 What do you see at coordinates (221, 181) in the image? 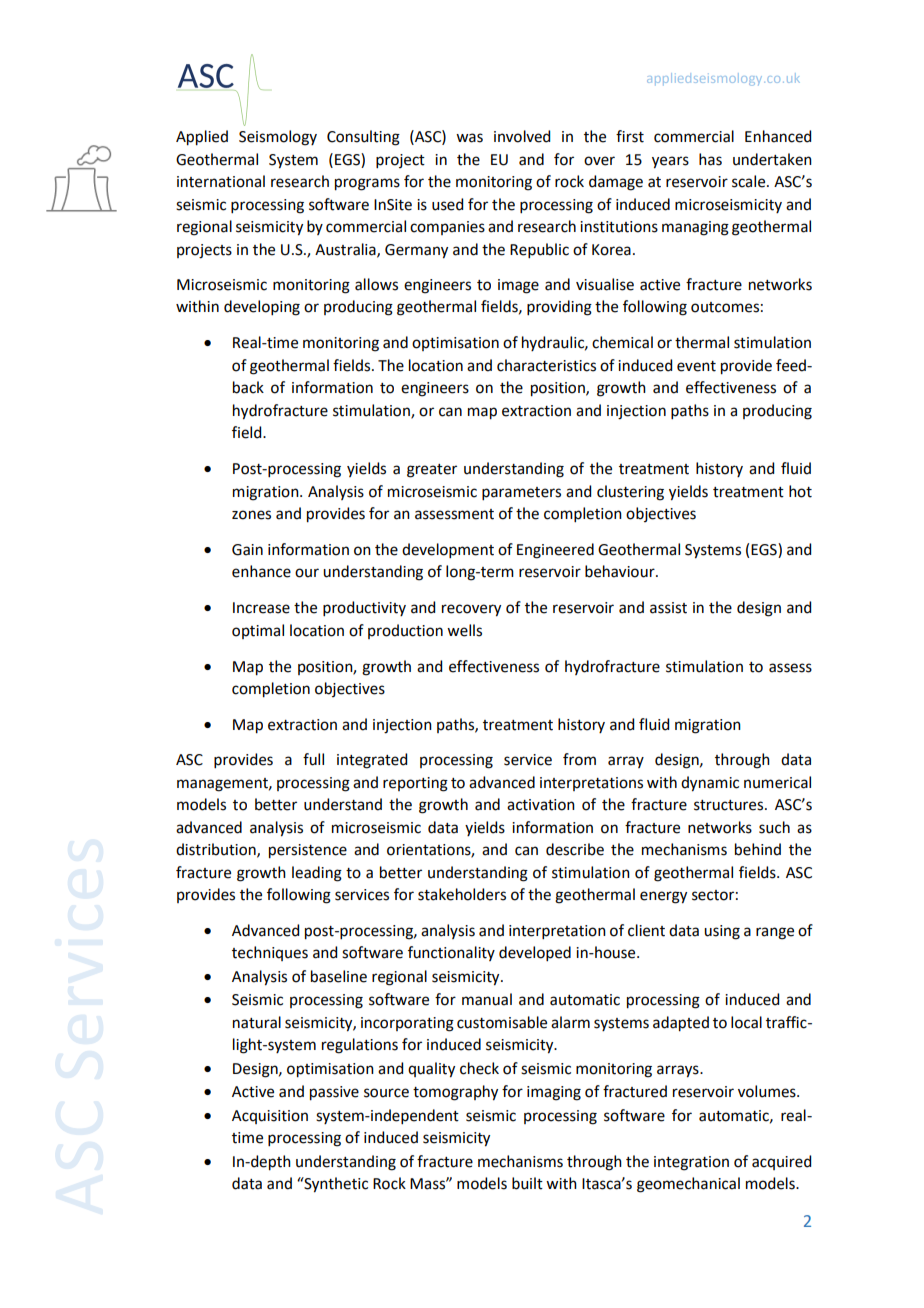
I see `international` at bounding box center [221, 181].
